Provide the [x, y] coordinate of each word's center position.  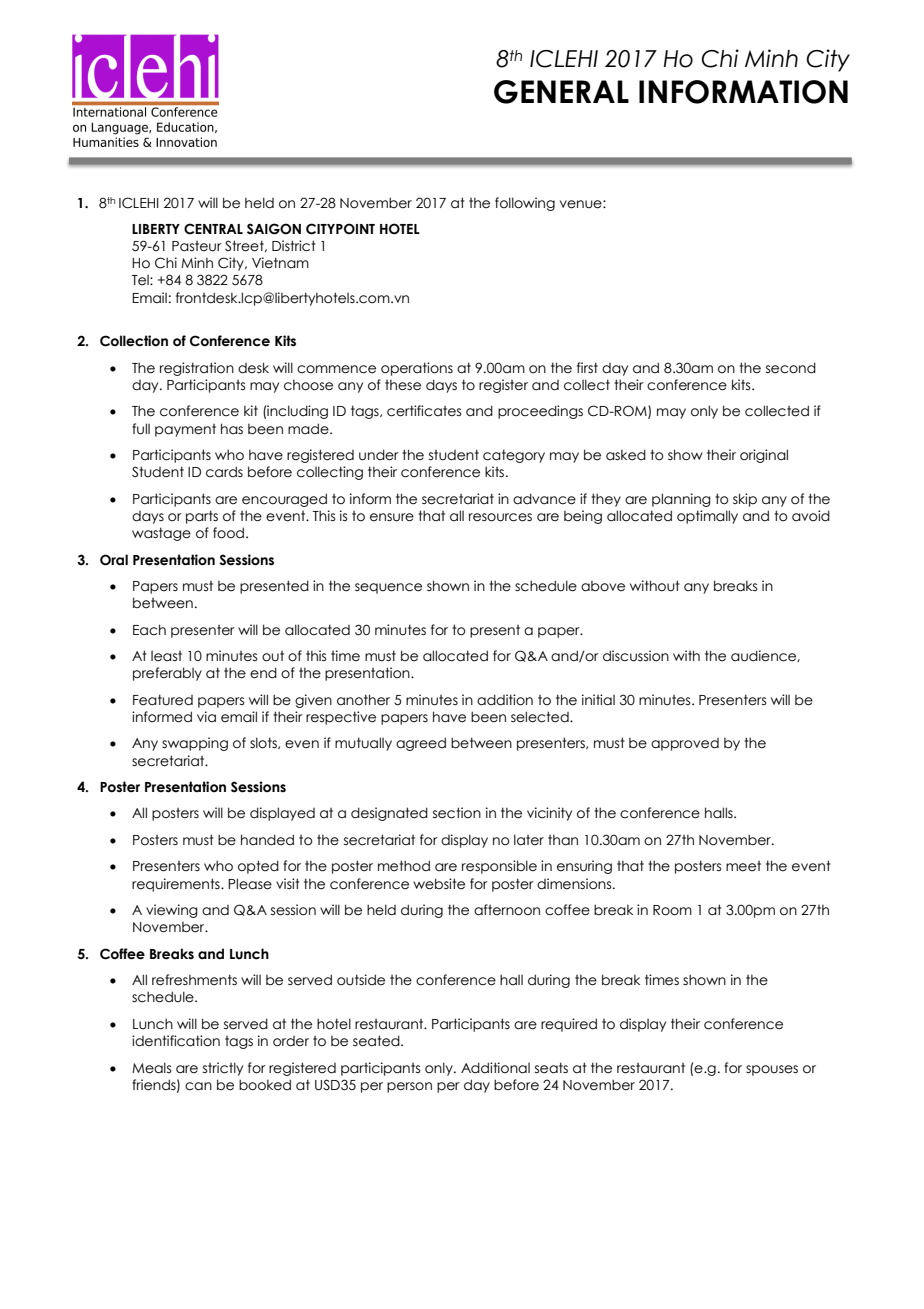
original [764, 456]
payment [185, 430]
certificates [424, 411]
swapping [195, 744]
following [525, 204]
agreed [421, 744]
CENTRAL [213, 229]
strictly [223, 1069]
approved [685, 744]
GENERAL [561, 92]
